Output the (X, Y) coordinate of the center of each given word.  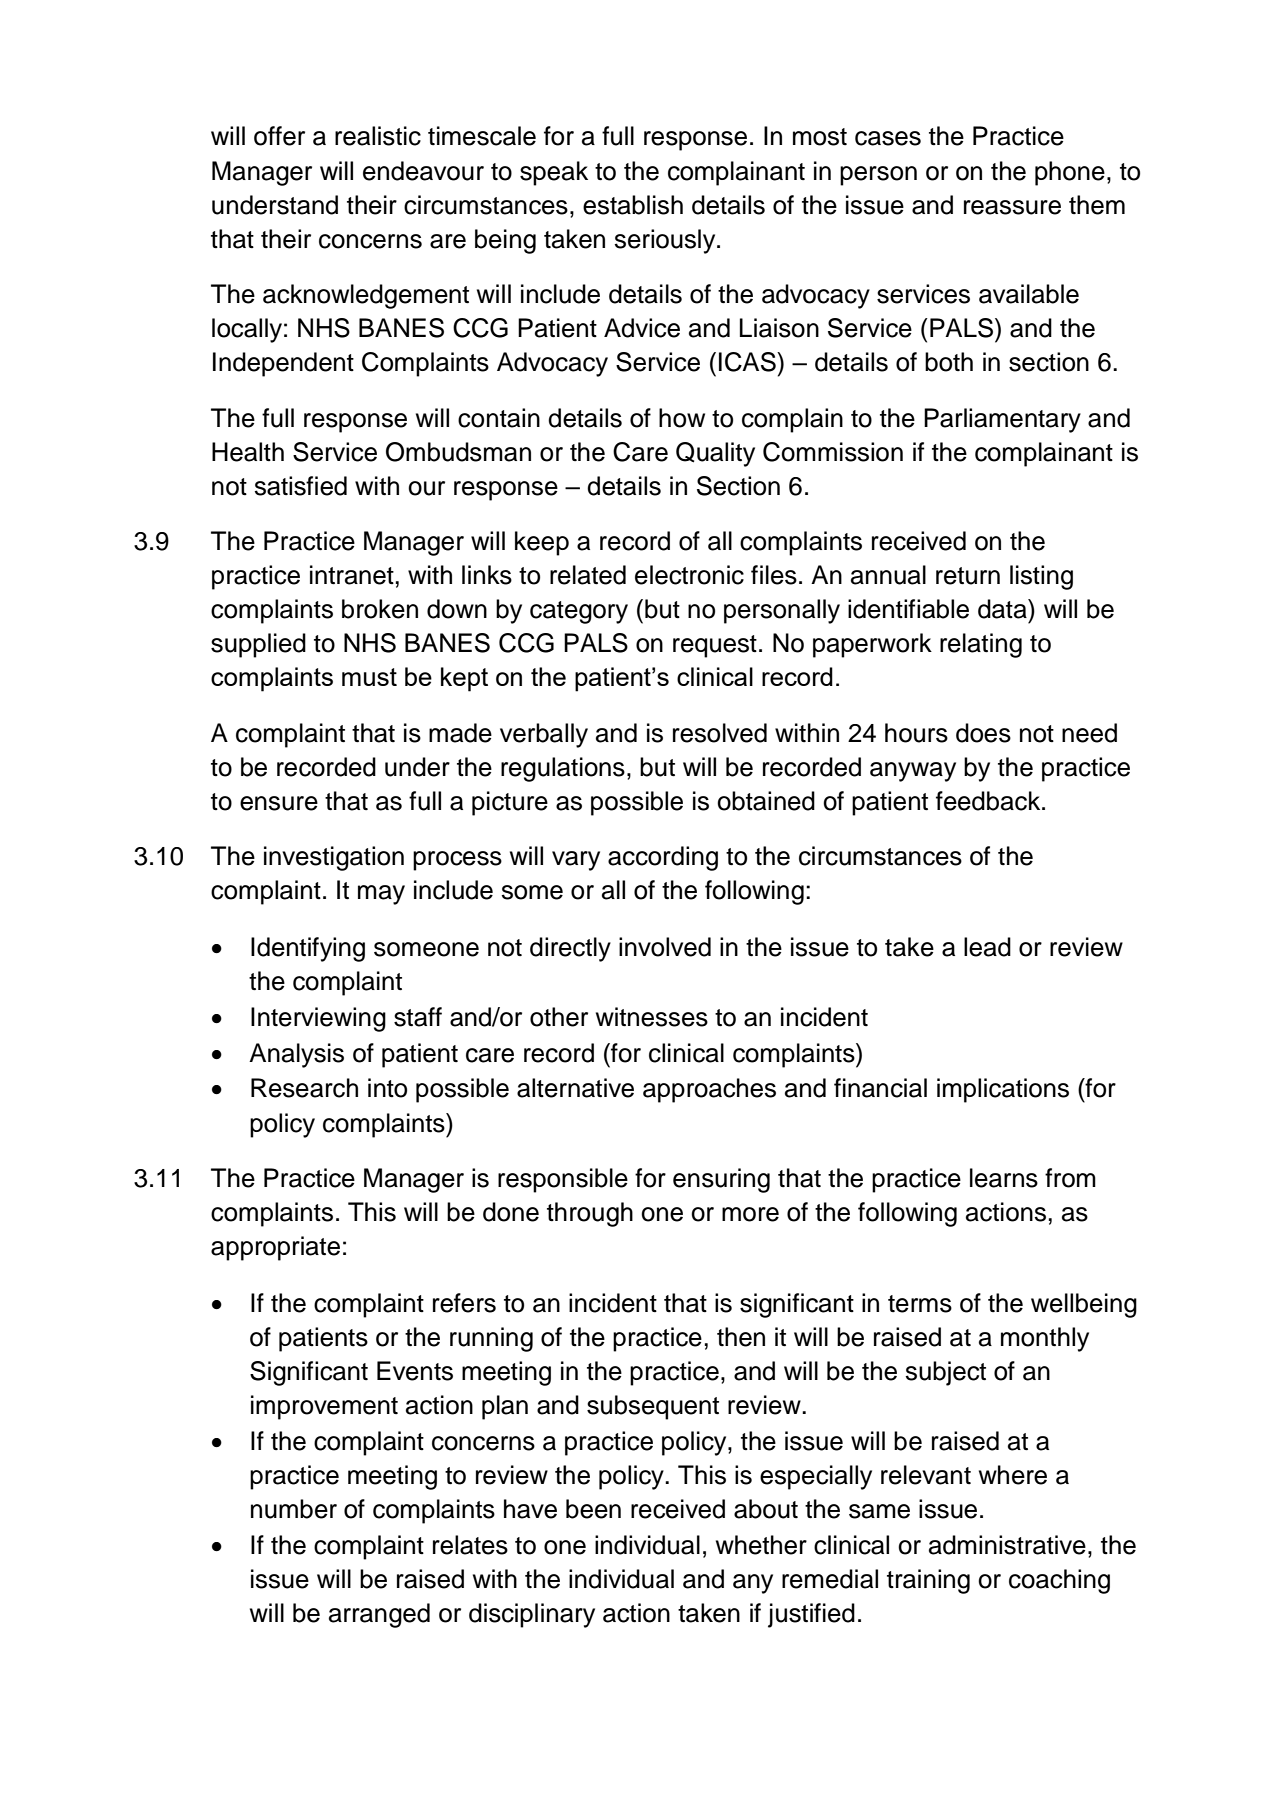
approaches (709, 1090)
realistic (378, 136)
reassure (1012, 207)
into (387, 1088)
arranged (379, 1615)
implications (1003, 1090)
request (715, 646)
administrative (1007, 1545)
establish (633, 205)
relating (981, 645)
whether (761, 1545)
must (369, 677)
